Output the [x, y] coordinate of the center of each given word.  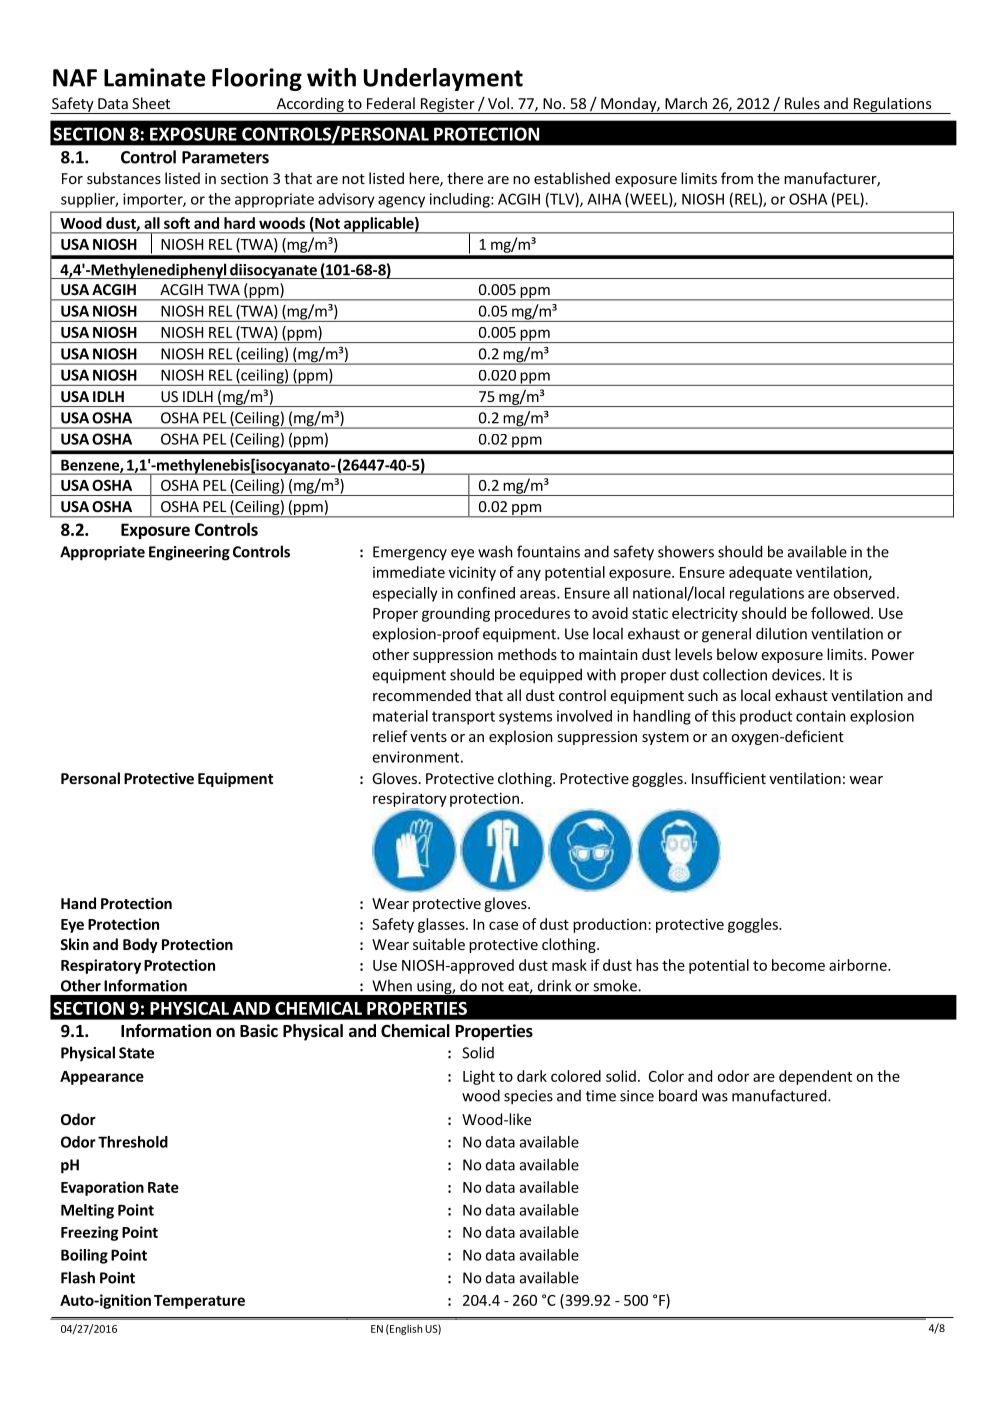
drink [554, 986]
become [798, 965]
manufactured [779, 1095]
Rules [802, 103]
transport [463, 718]
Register [447, 106]
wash [495, 551]
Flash [78, 1277]
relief [390, 736]
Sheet [151, 103]
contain [821, 716]
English [405, 1329]
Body [140, 945]
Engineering [189, 553]
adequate [760, 573]
